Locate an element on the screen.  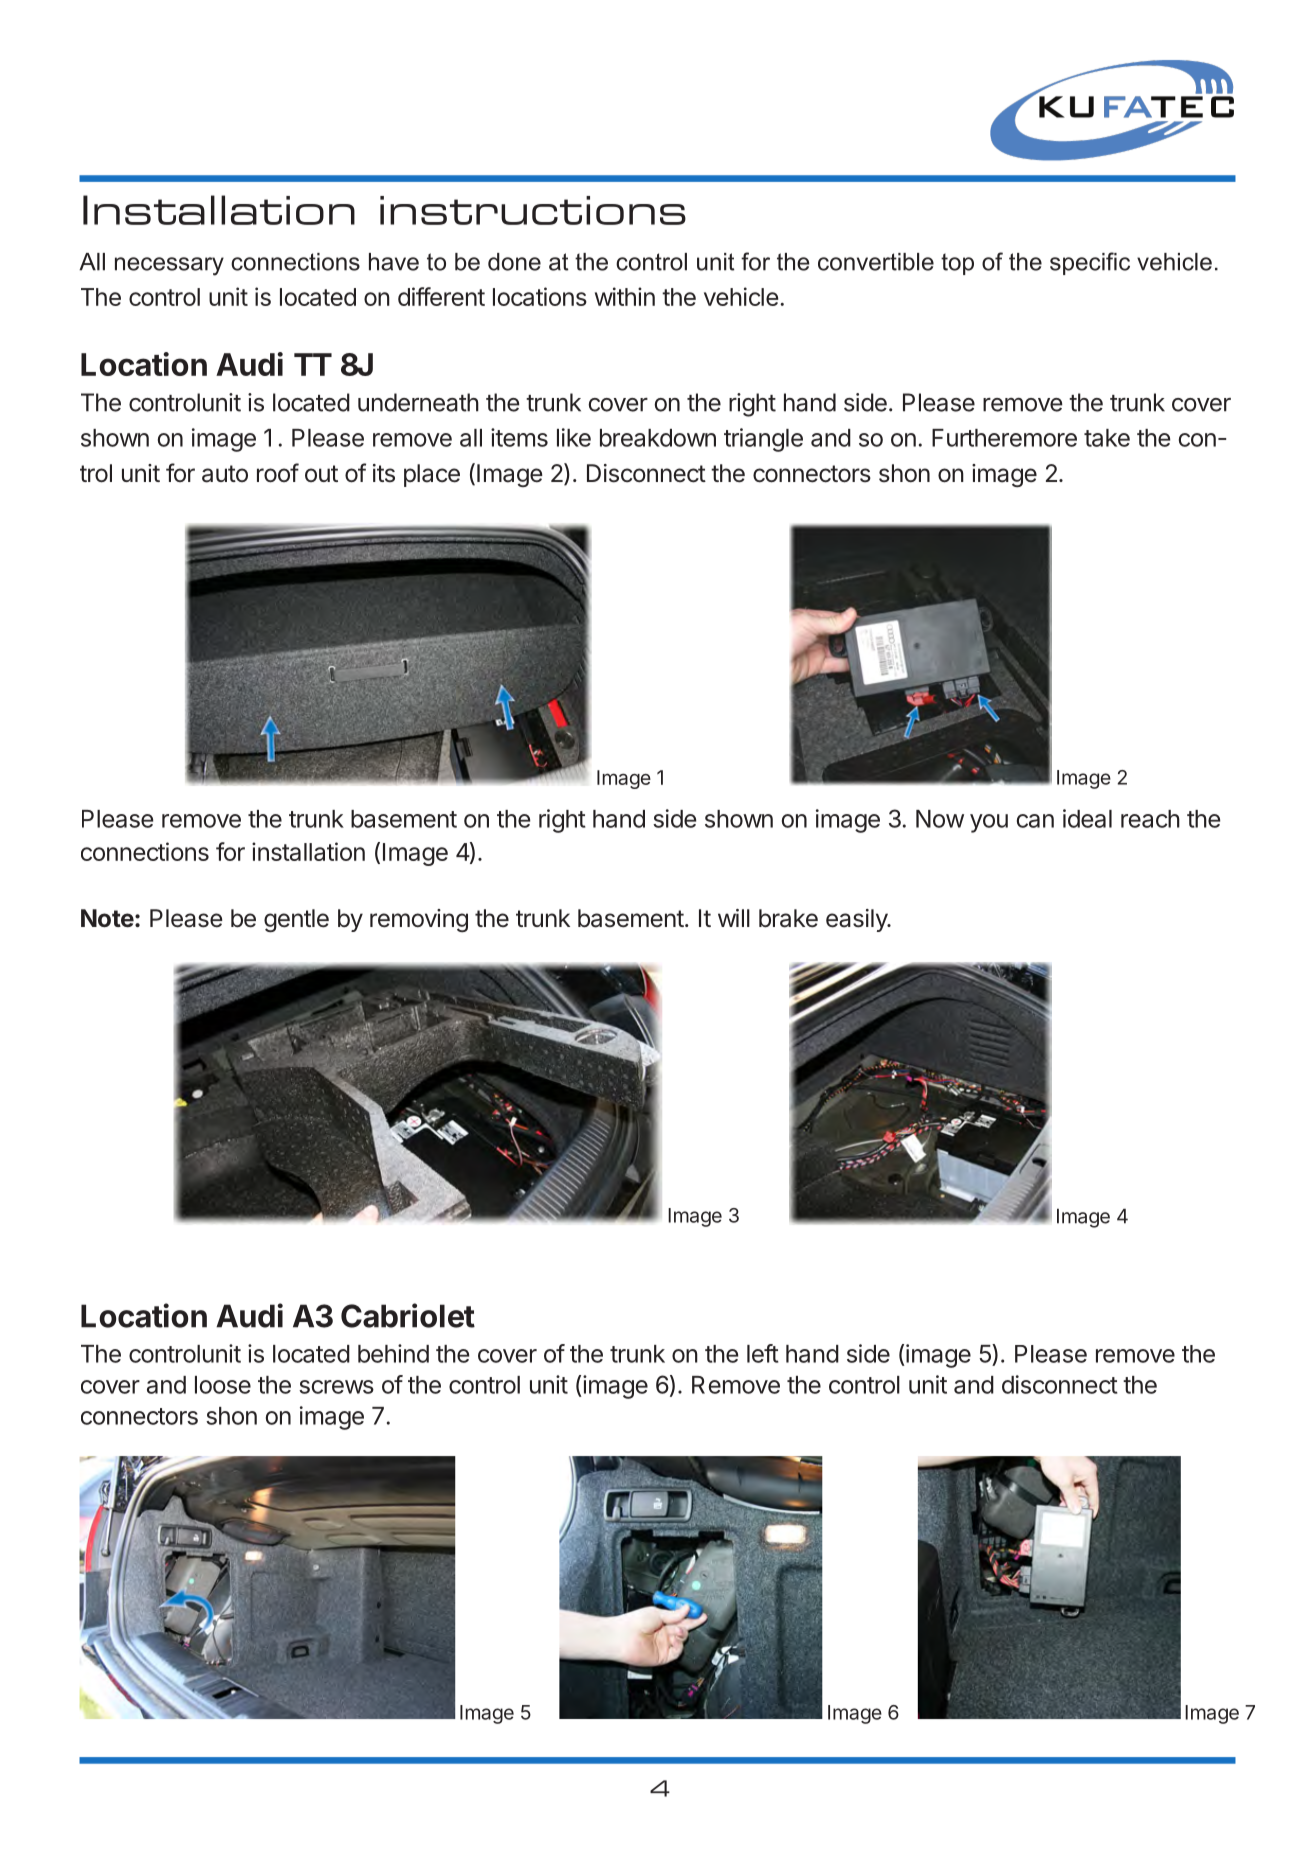
within is located at coordinates (625, 296).
